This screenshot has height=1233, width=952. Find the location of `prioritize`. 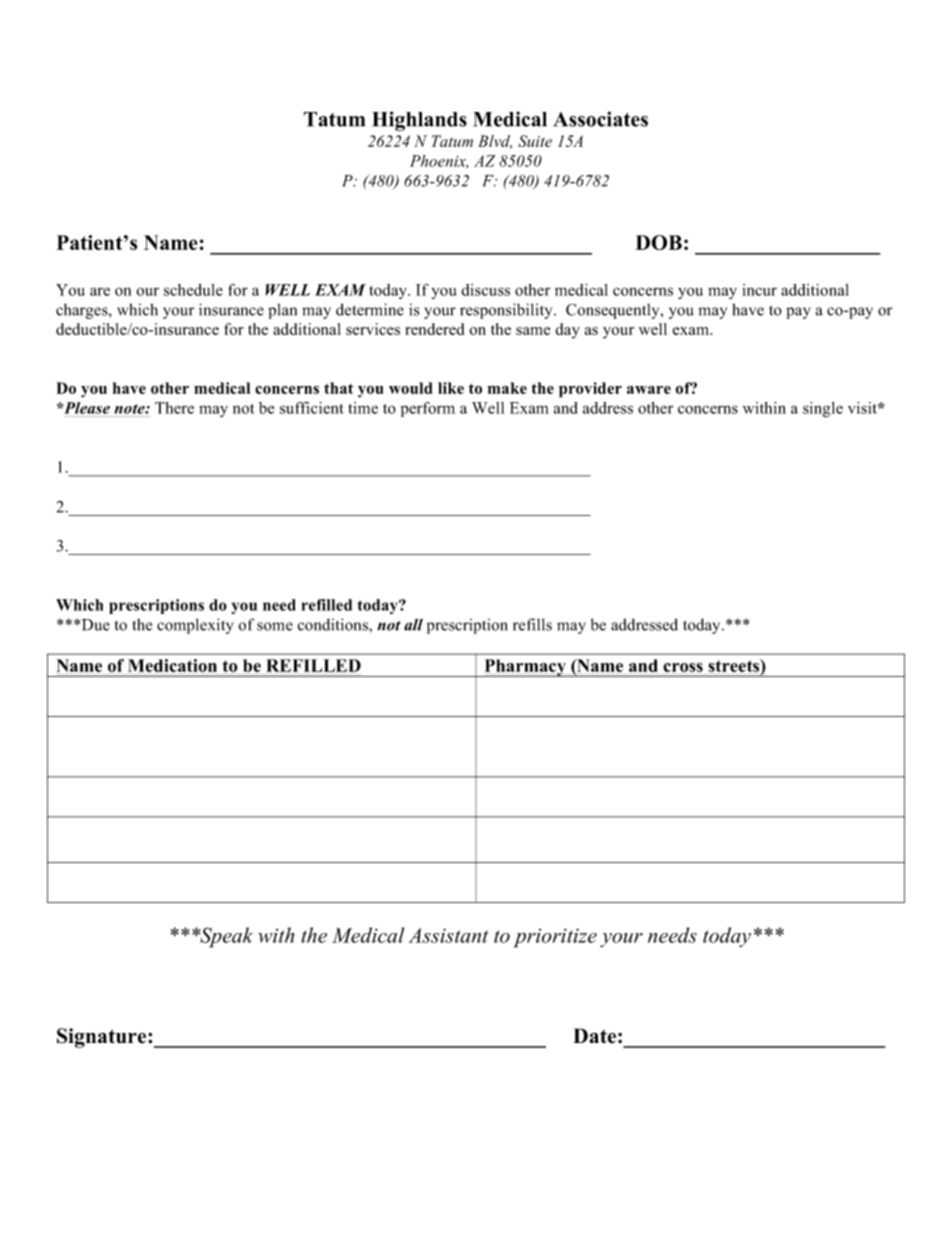

prioritize is located at coordinates (555, 938).
